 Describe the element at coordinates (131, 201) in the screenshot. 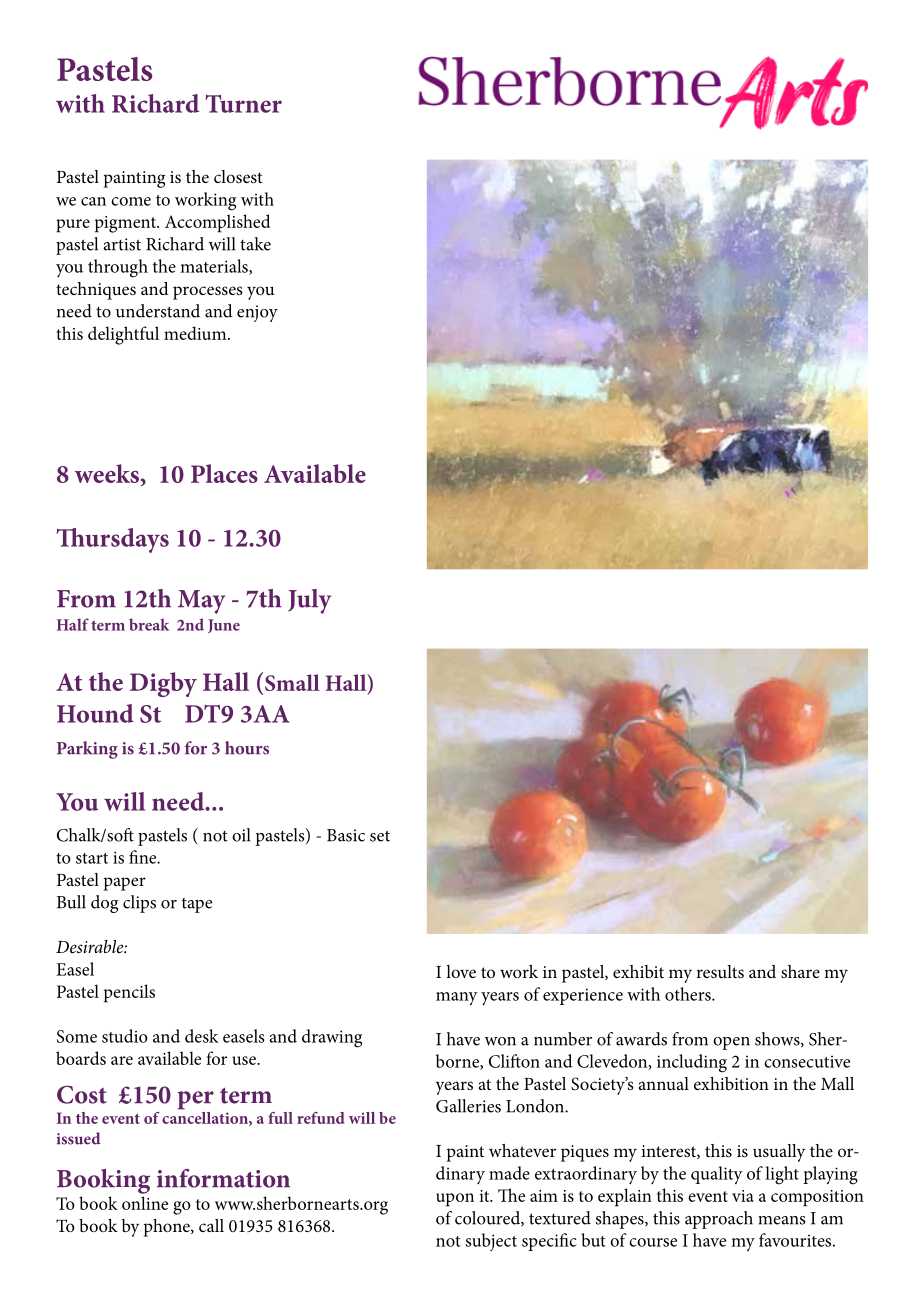

I see `come` at that location.
